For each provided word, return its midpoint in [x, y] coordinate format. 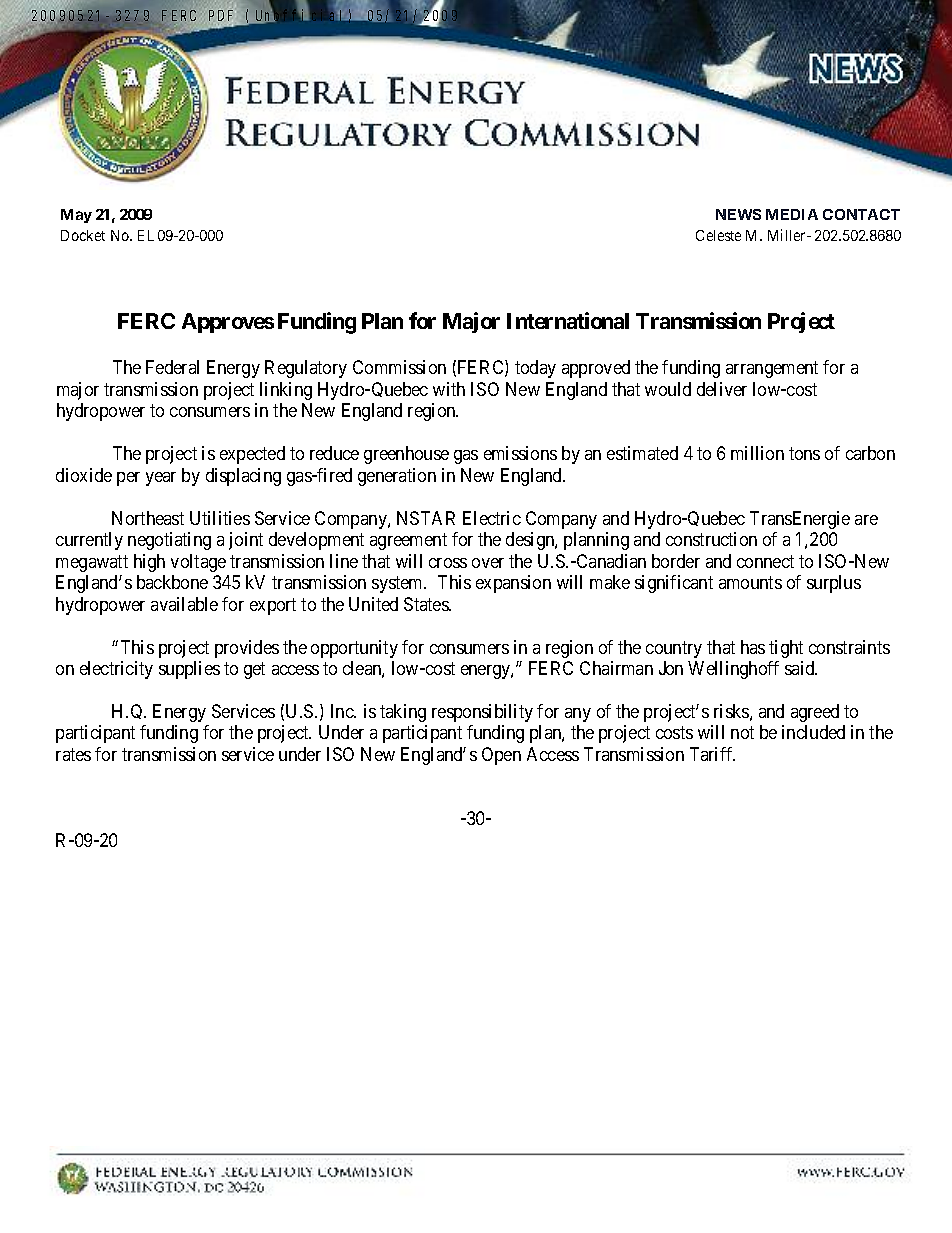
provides [247, 649]
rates [73, 754]
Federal [172, 367]
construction [711, 539]
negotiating [169, 541]
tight [786, 649]
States [427, 604]
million [757, 453]
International [568, 320]
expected [252, 455]
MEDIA [792, 214]
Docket [83, 235]
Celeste [718, 235]
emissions [520, 453]
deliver [722, 389]
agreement [408, 541]
